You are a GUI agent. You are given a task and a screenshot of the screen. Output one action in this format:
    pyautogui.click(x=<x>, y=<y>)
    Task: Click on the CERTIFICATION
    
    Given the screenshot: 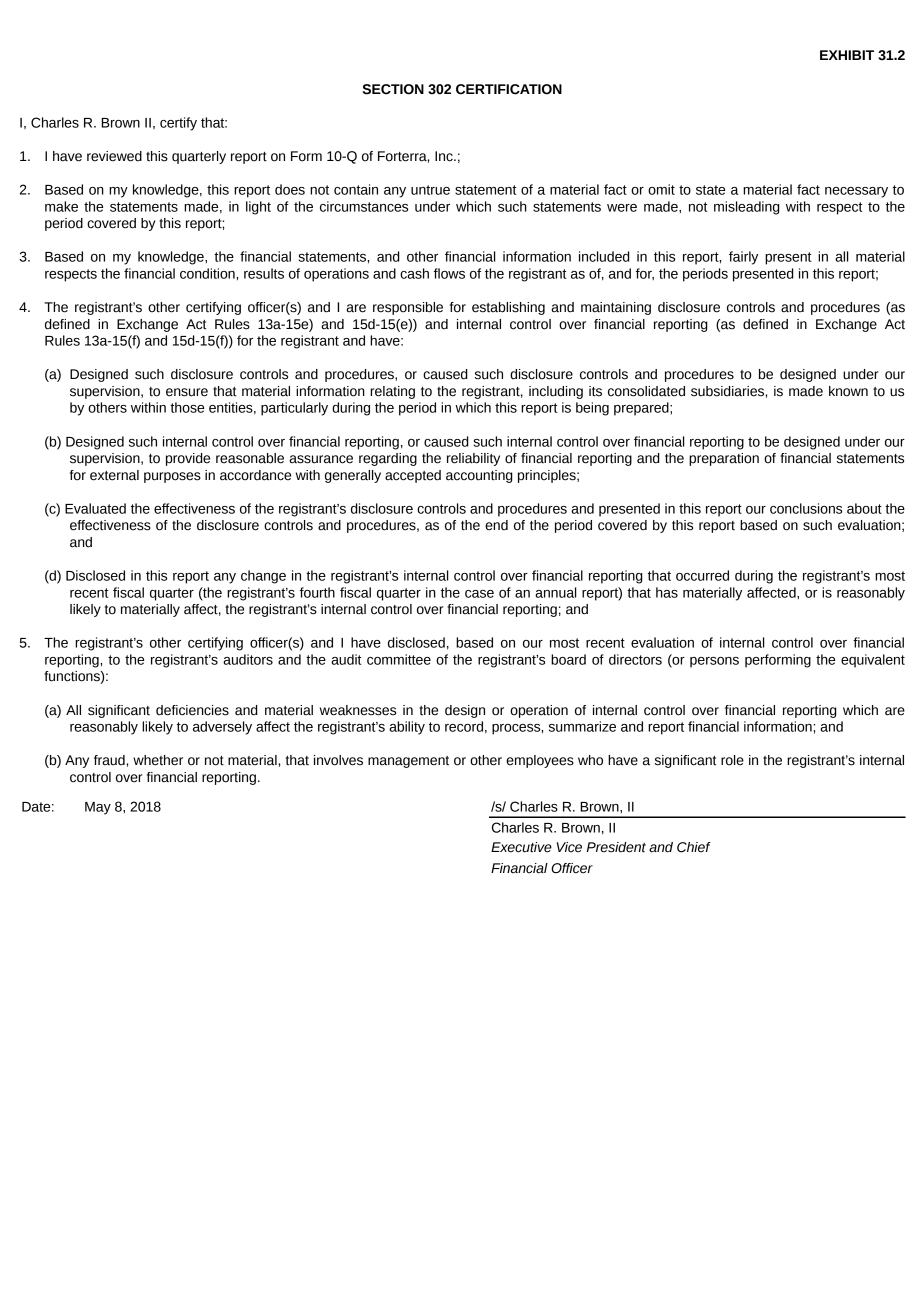 What is the action you would take?
    pyautogui.click(x=509, y=89)
